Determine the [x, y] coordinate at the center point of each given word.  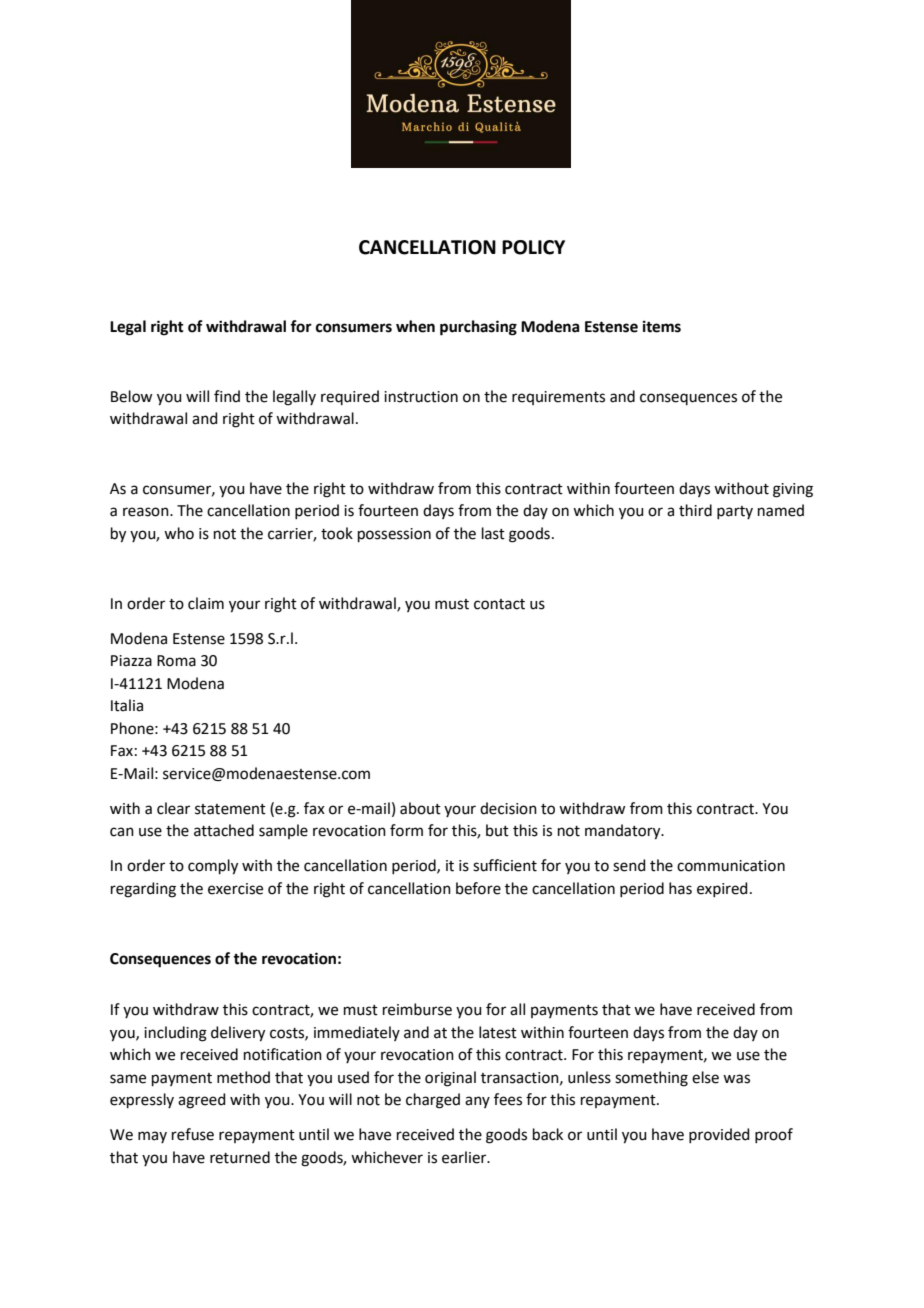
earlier [465, 1157]
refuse [193, 1134]
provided [719, 1135]
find [227, 396]
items [662, 326]
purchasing [478, 328]
